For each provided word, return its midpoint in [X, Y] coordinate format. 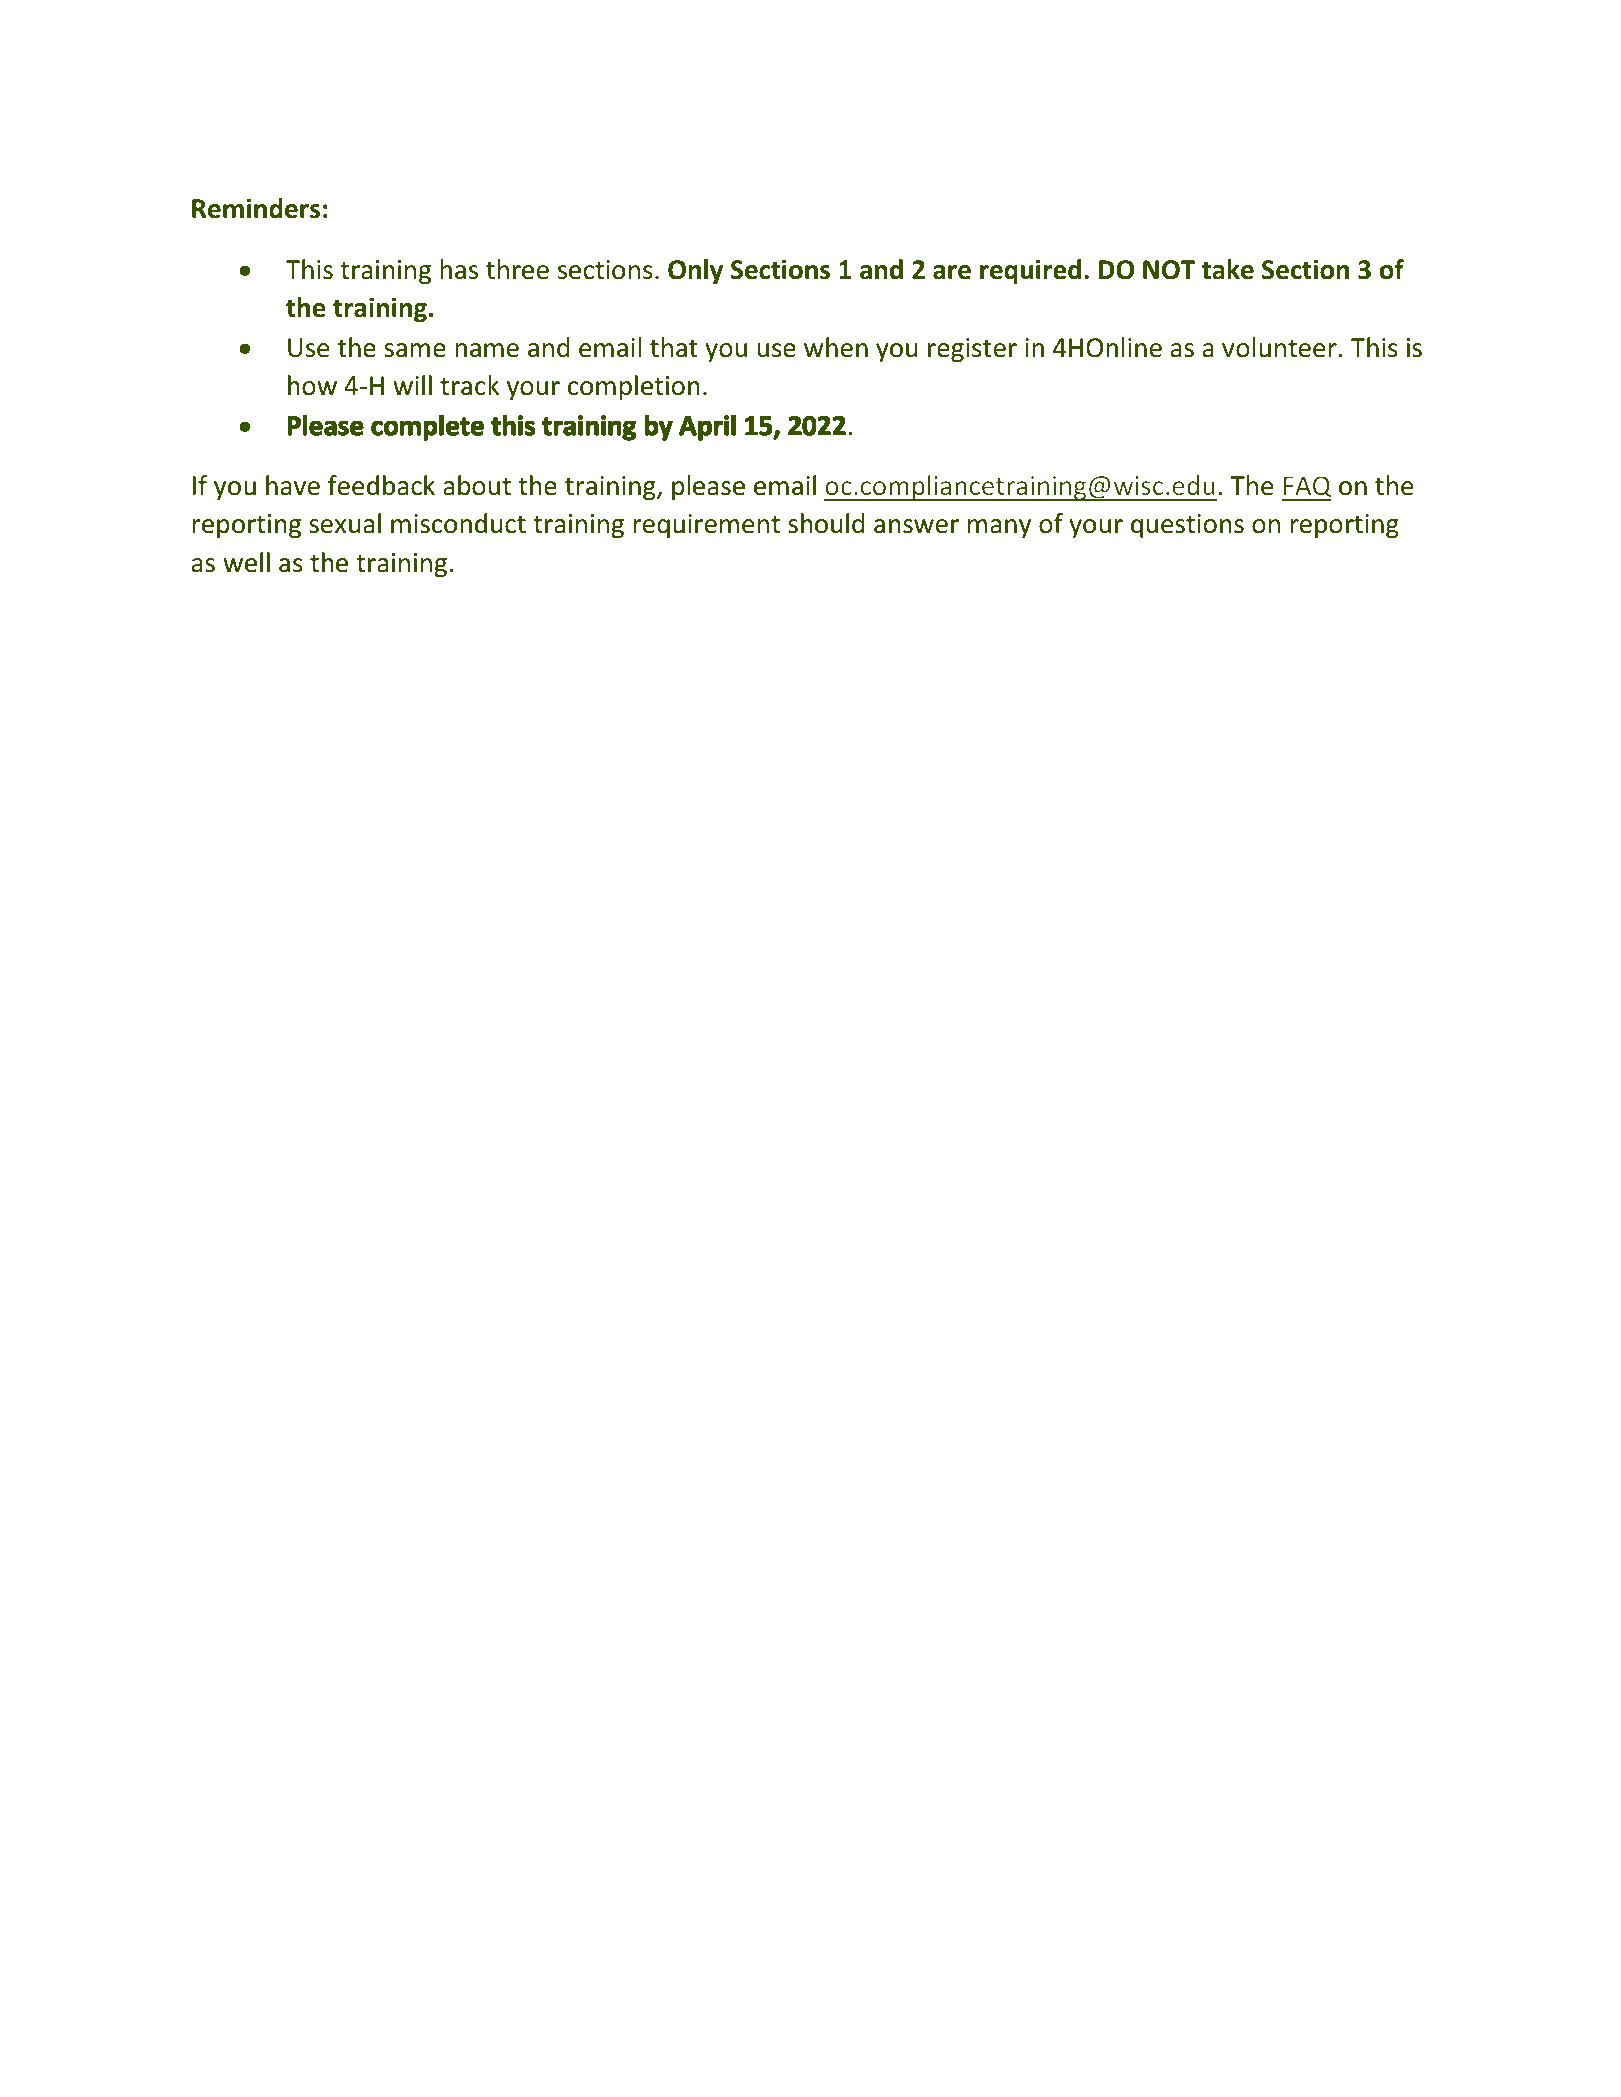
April [707, 428]
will [412, 385]
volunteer [1279, 347]
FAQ [1307, 488]
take [1228, 269]
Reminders [256, 208]
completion [634, 387]
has [459, 269]
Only [695, 271]
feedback [381, 485]
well [246, 562]
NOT [1169, 270]
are [952, 272]
